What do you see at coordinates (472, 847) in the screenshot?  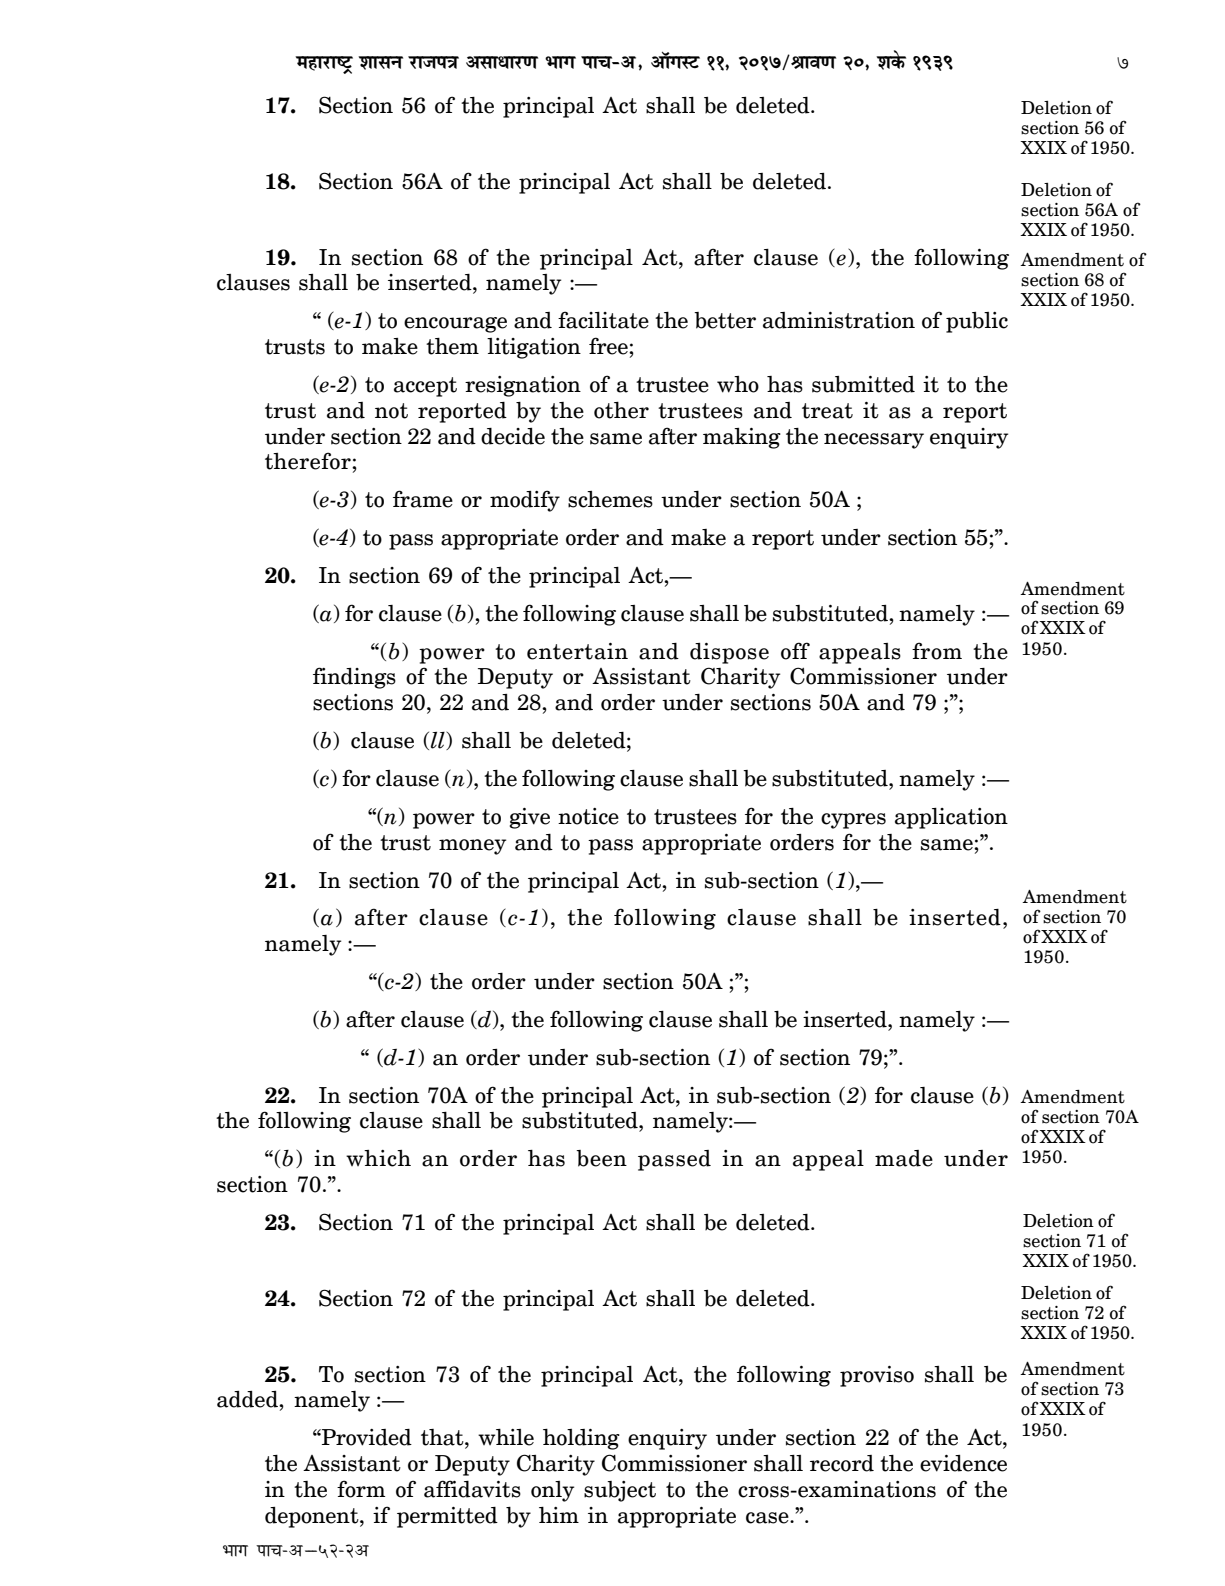 I see `money` at bounding box center [472, 847].
